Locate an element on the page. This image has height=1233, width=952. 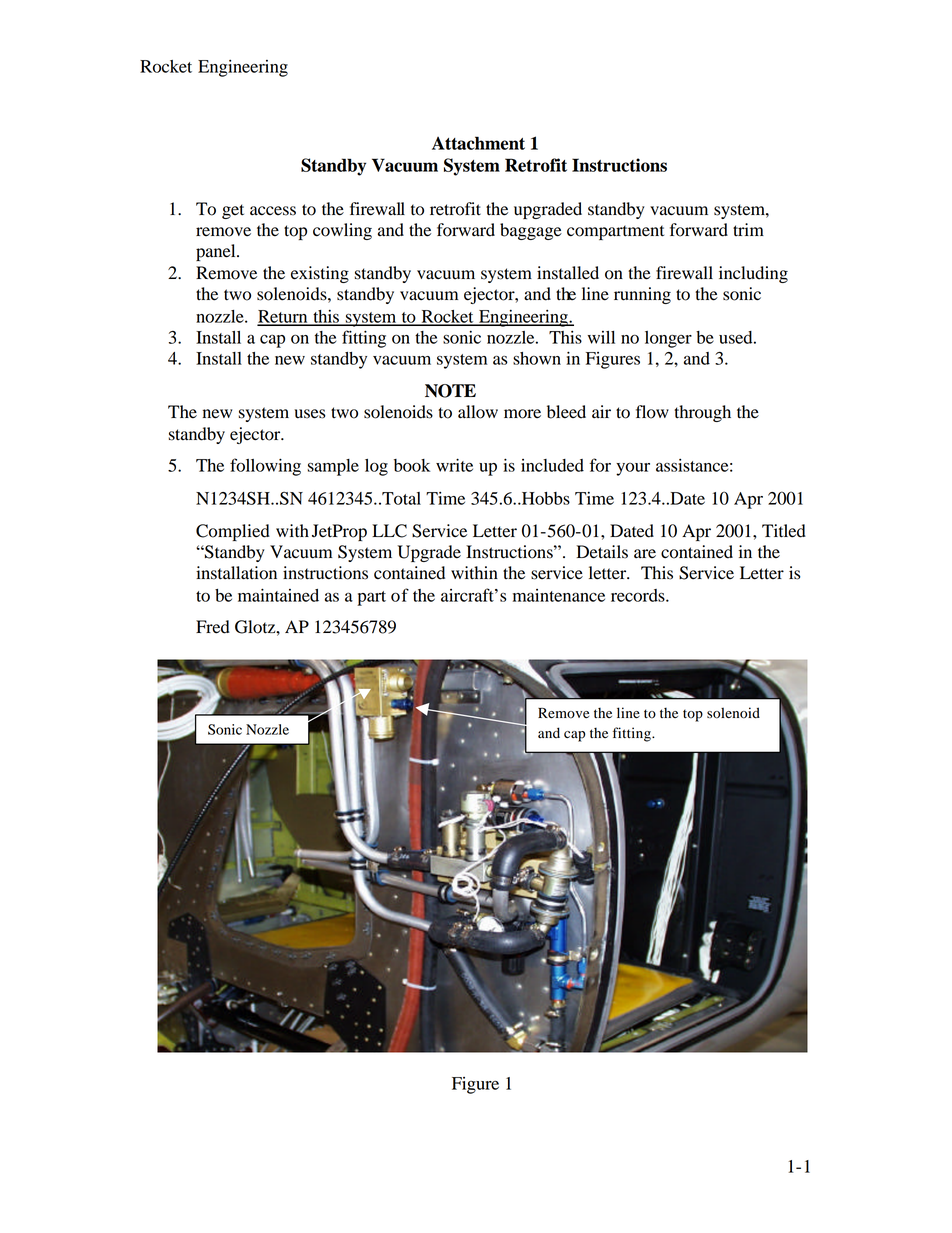
write is located at coordinates (454, 465).
